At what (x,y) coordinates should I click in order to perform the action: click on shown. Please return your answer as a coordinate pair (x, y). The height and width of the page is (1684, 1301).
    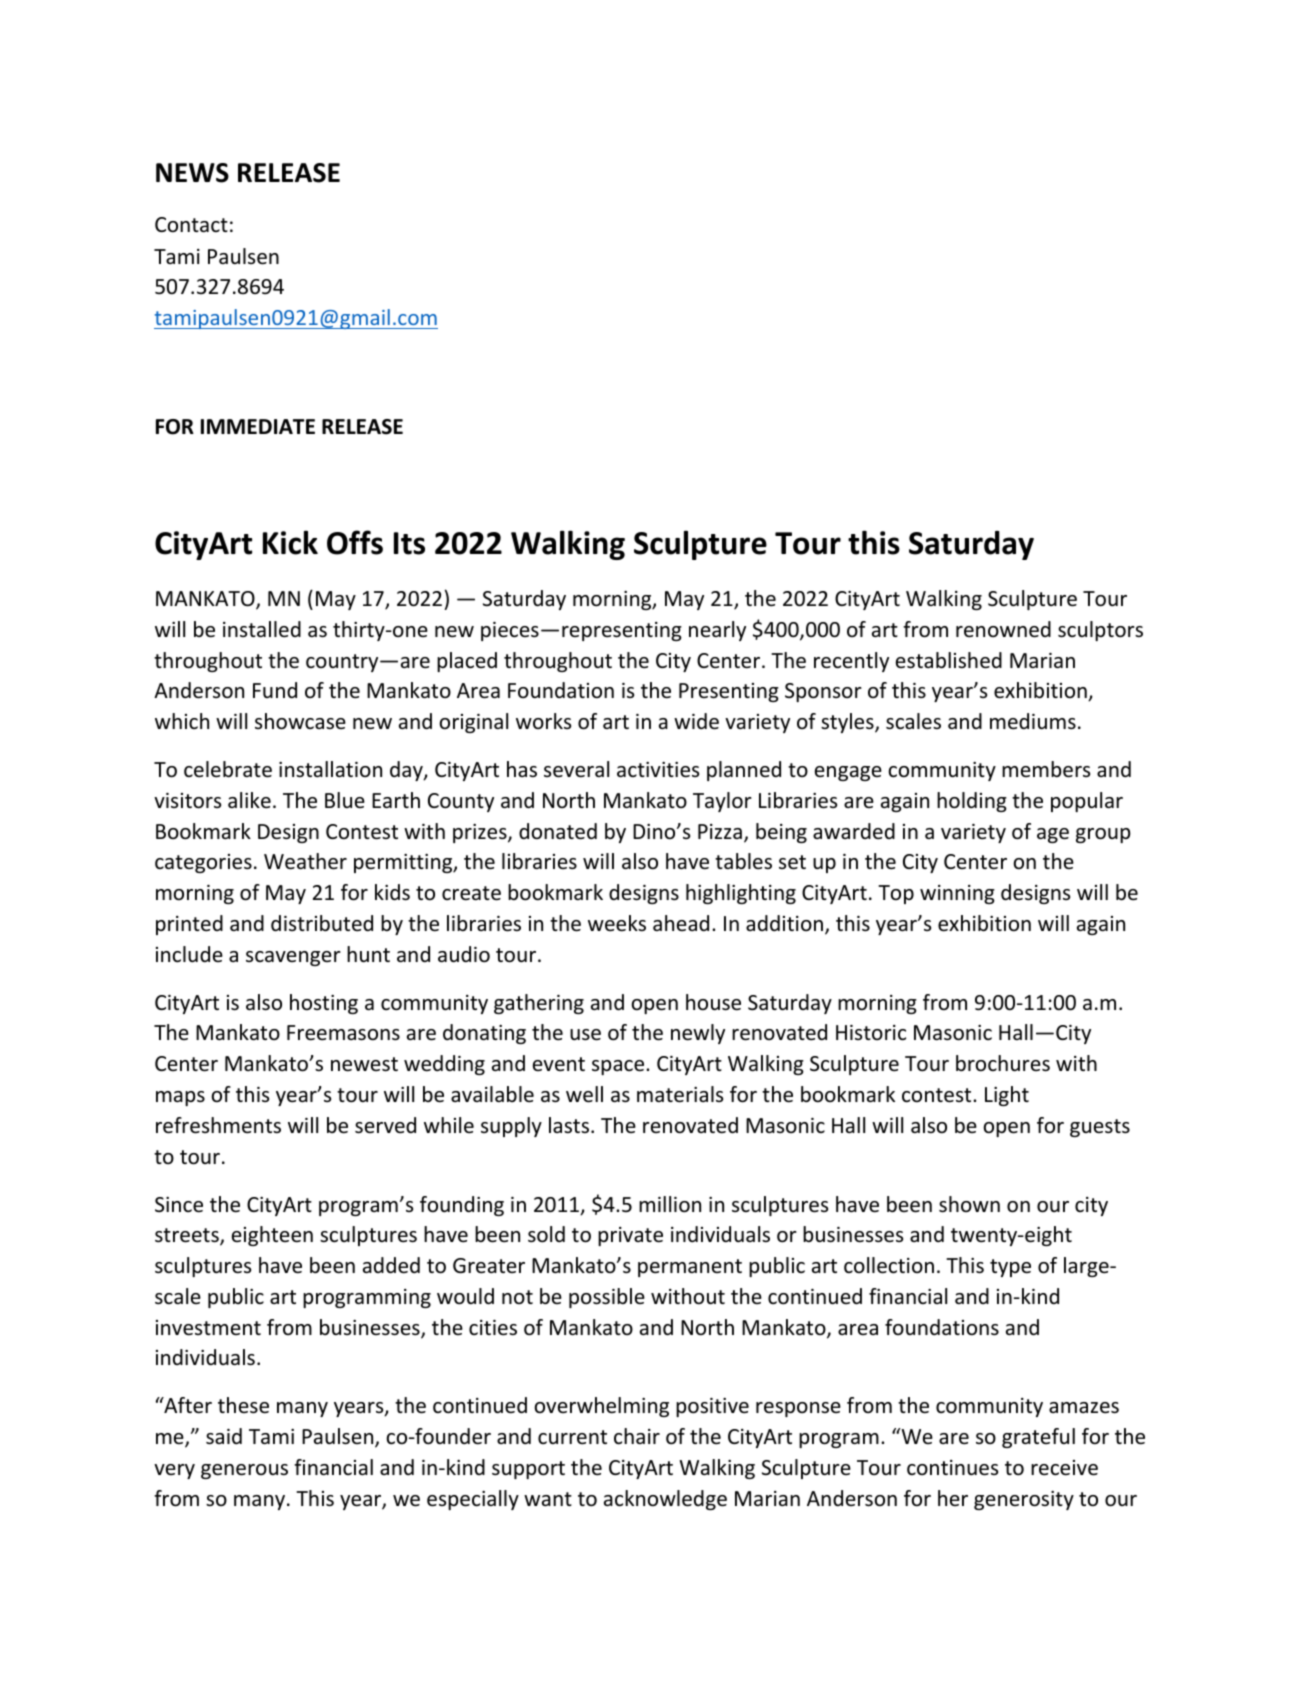
    Looking at the image, I should click on (969, 1204).
